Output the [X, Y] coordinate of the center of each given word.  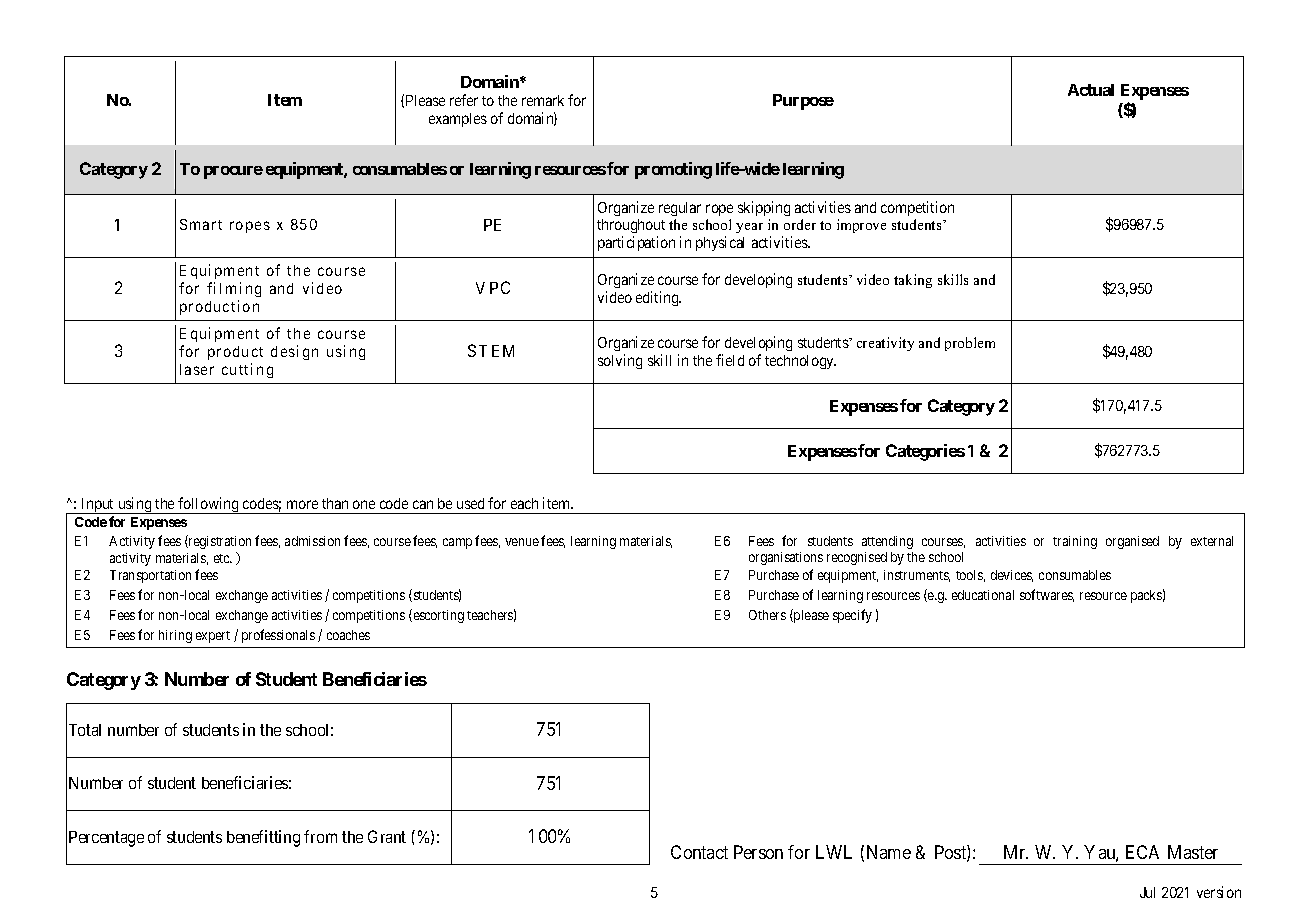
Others [767, 615]
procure [233, 172]
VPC [493, 287]
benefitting [263, 838]
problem [970, 344]
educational [983, 595]
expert [213, 637]
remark [543, 100]
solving [620, 361]
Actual [1091, 90]
